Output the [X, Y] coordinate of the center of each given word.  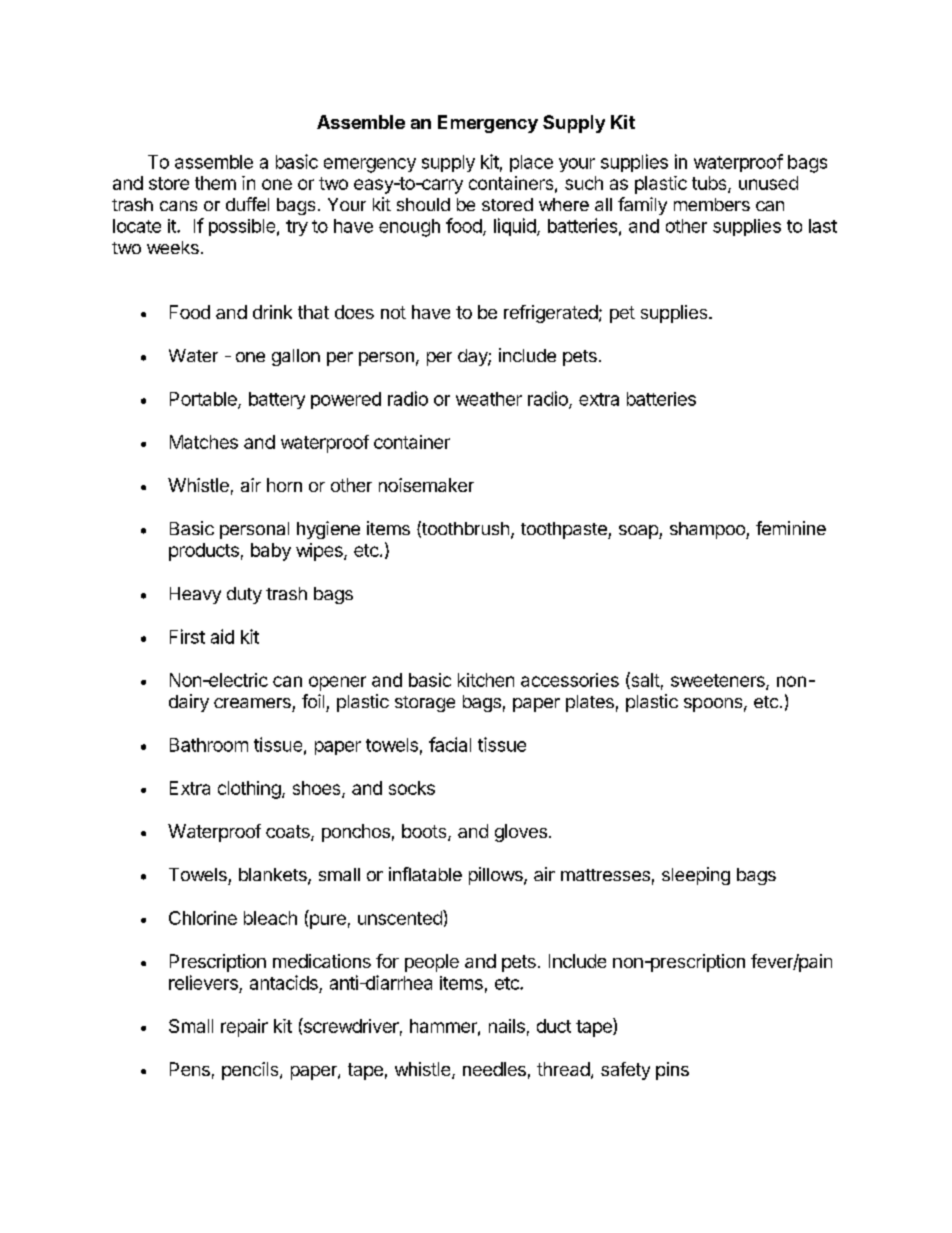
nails [507, 1026]
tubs [710, 184]
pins [672, 1071]
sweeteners [719, 681]
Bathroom [209, 745]
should [423, 204]
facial [450, 744]
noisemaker [426, 485]
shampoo [708, 530]
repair [244, 1028]
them [215, 183]
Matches [204, 442]
